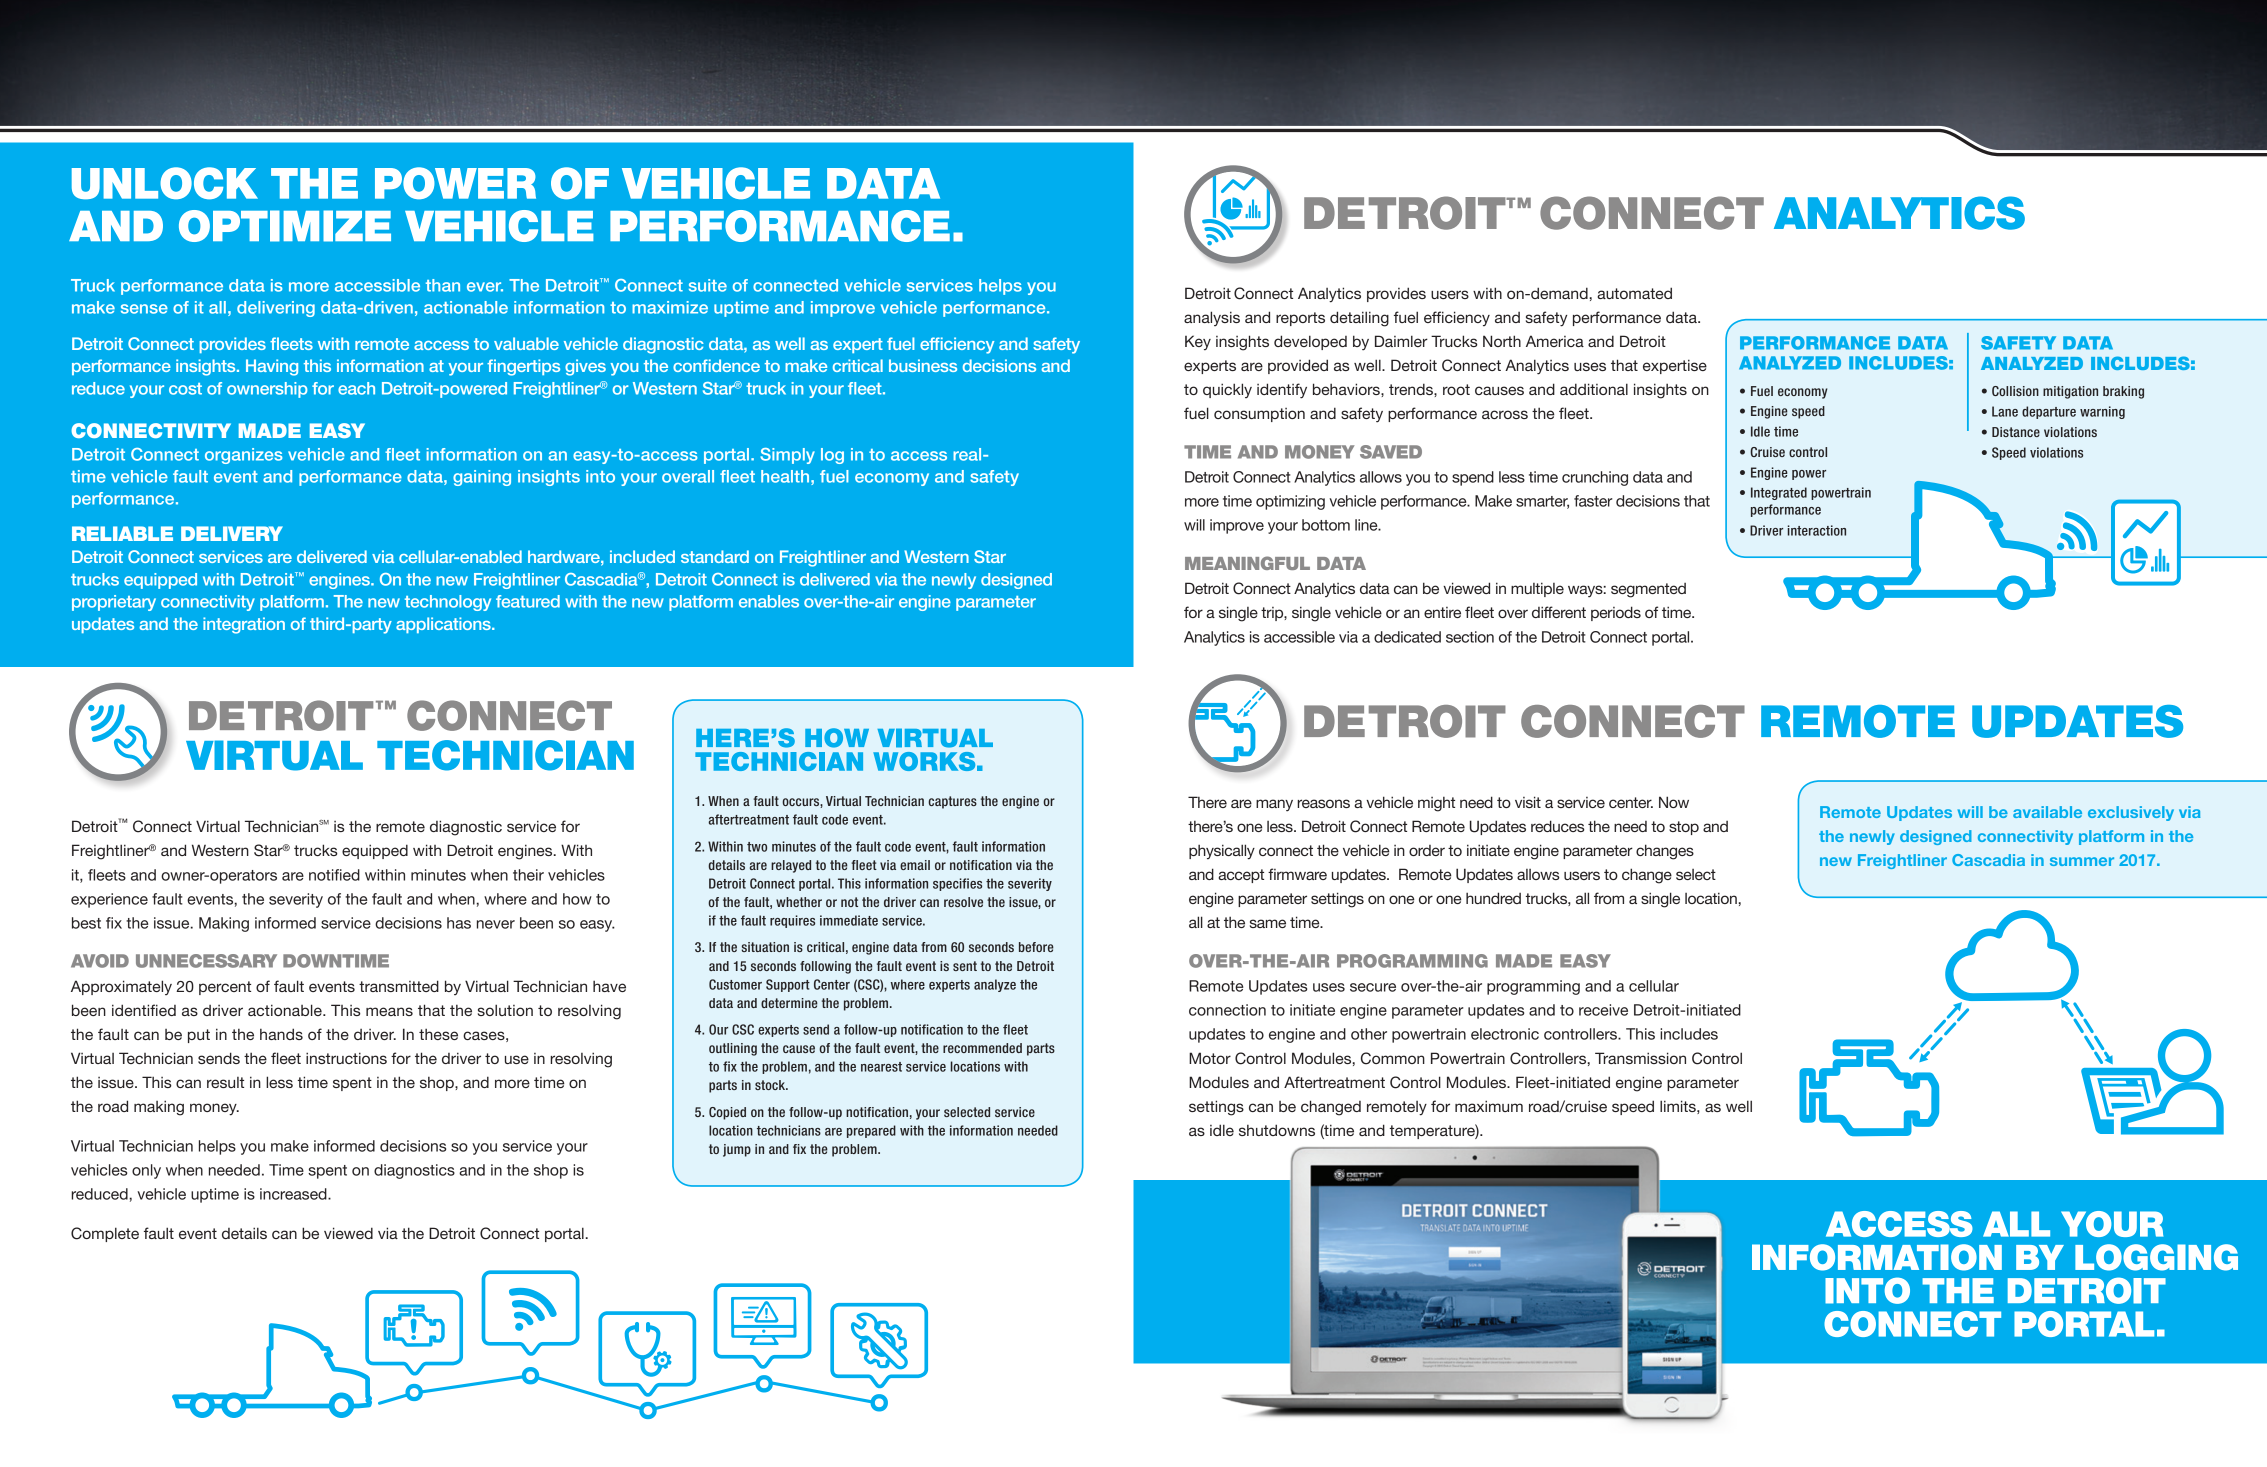  What do you see at coordinates (2047, 812) in the document?
I see `available` at bounding box center [2047, 812].
